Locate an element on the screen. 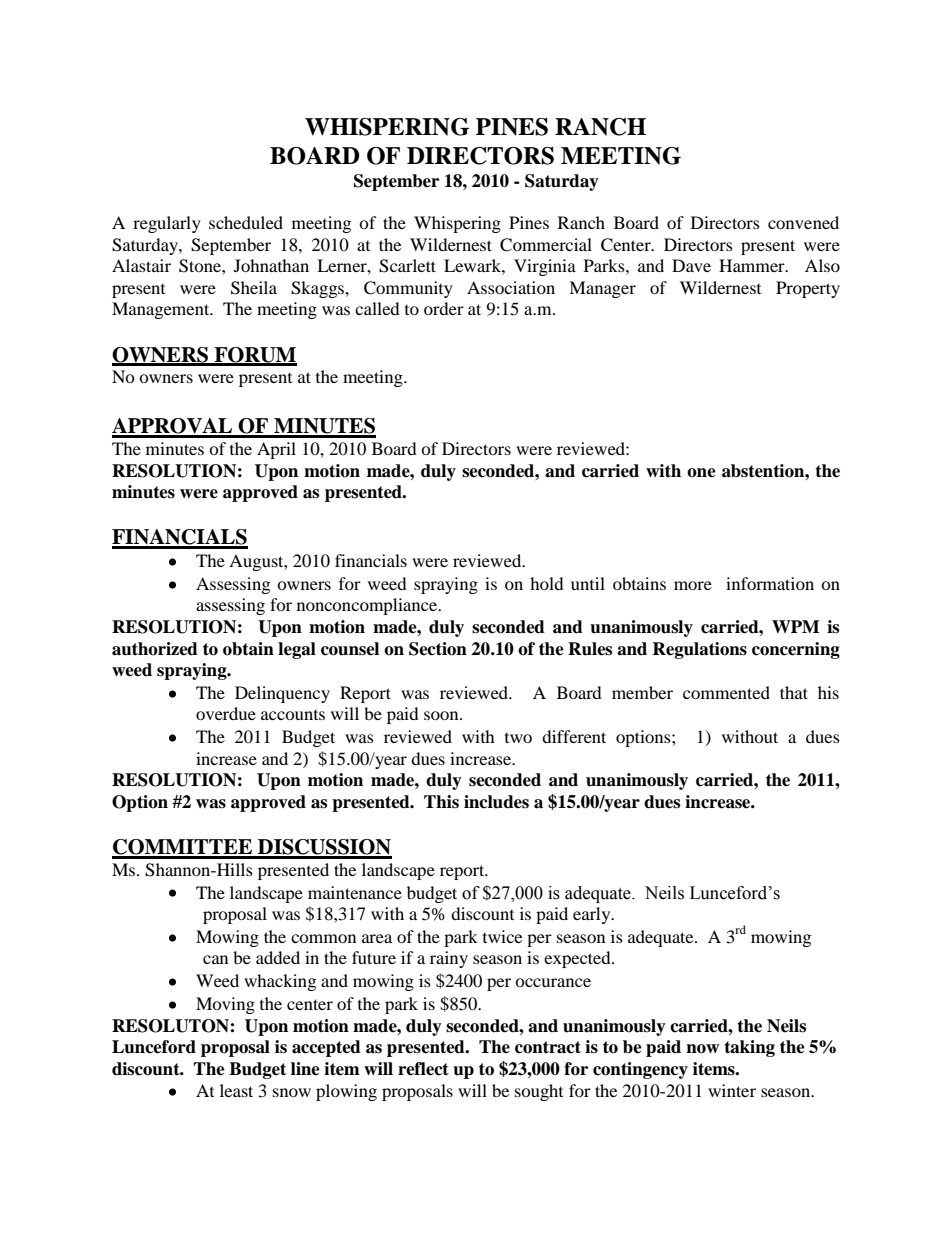 The image size is (952, 1233). Hammer is located at coordinates (753, 265).
